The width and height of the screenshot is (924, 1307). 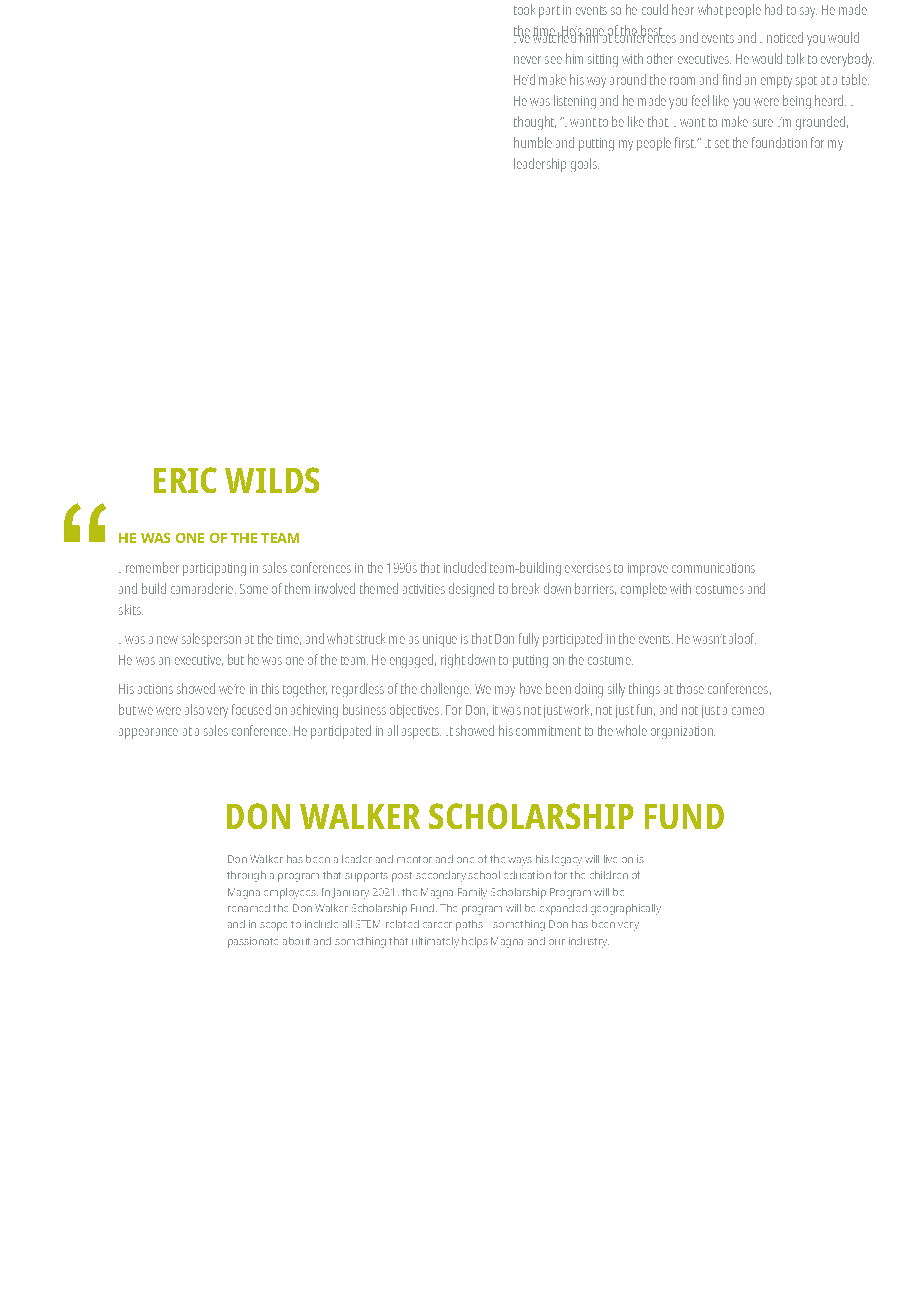 I want to click on never, so click(x=527, y=60).
